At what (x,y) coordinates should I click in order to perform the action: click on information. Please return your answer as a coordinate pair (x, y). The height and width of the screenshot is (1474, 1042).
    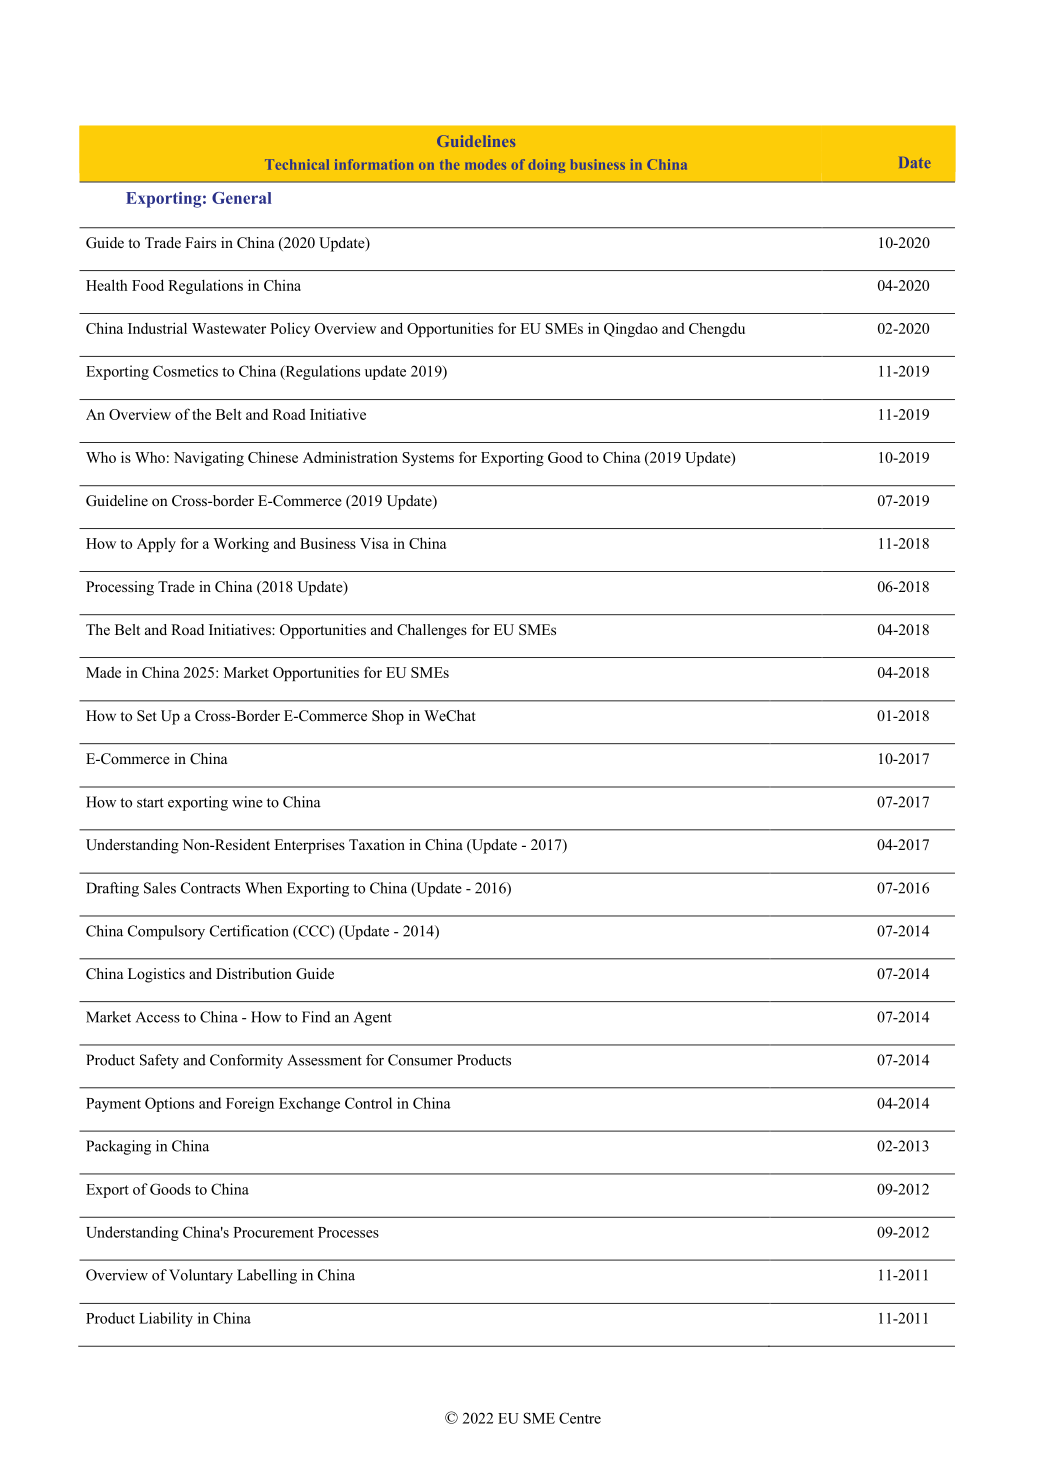
    Looking at the image, I should click on (374, 164).
